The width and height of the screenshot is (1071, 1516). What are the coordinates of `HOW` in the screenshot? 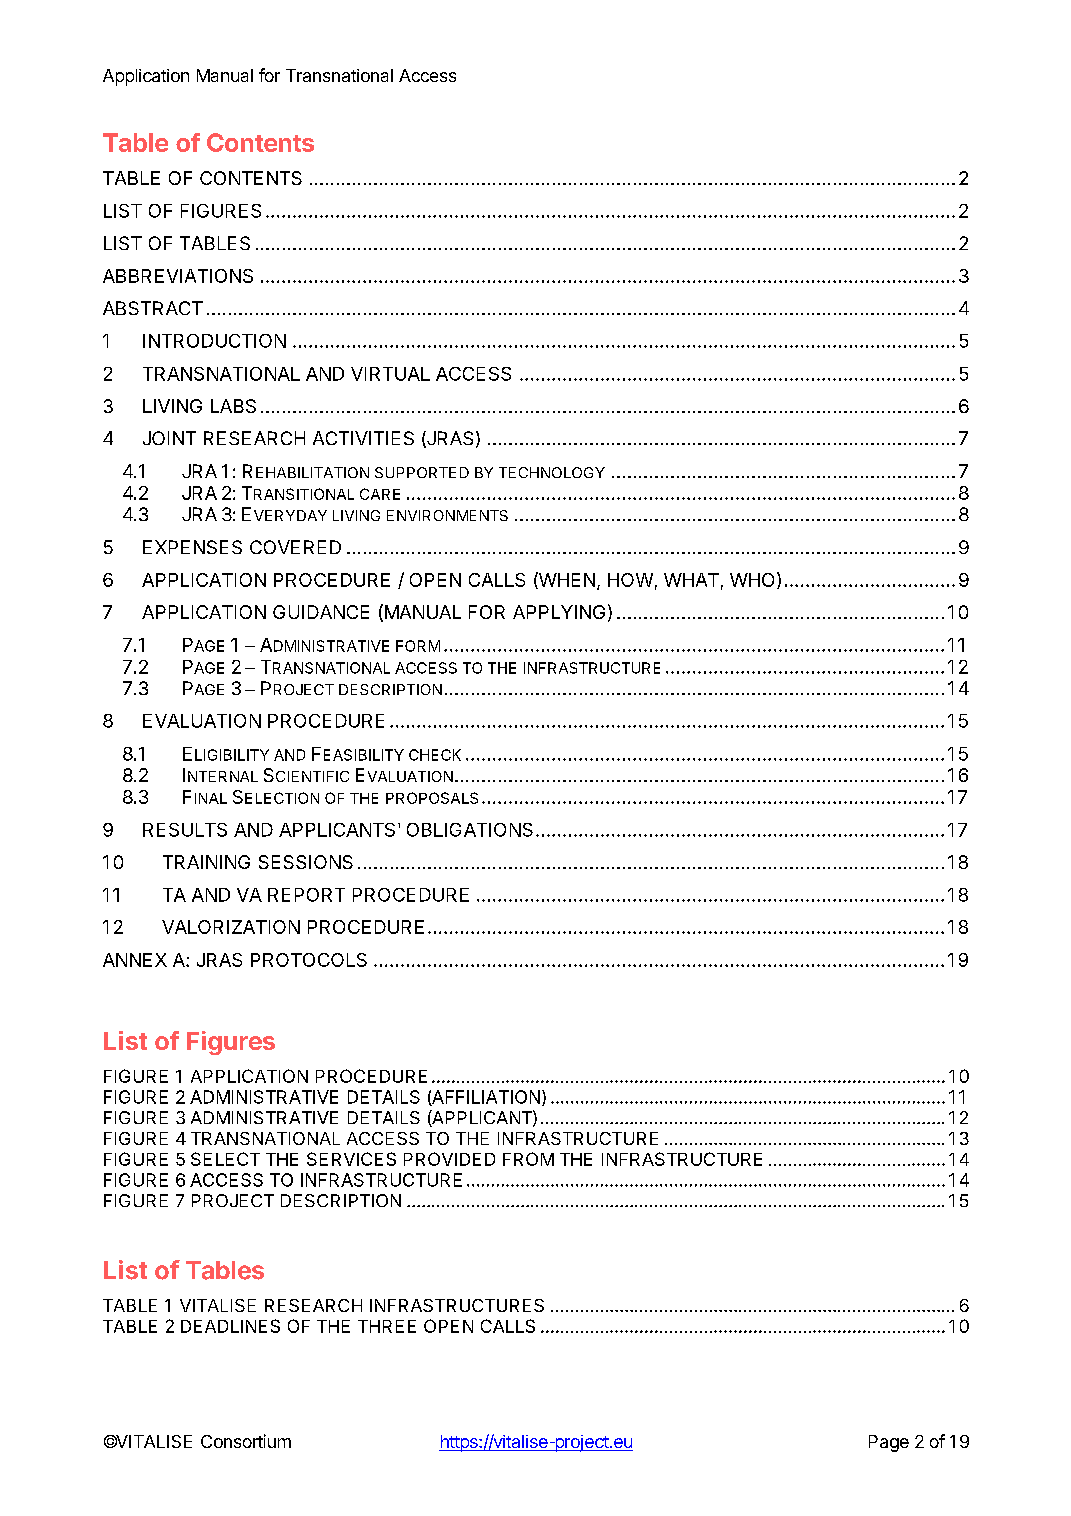 It's located at (630, 580).
